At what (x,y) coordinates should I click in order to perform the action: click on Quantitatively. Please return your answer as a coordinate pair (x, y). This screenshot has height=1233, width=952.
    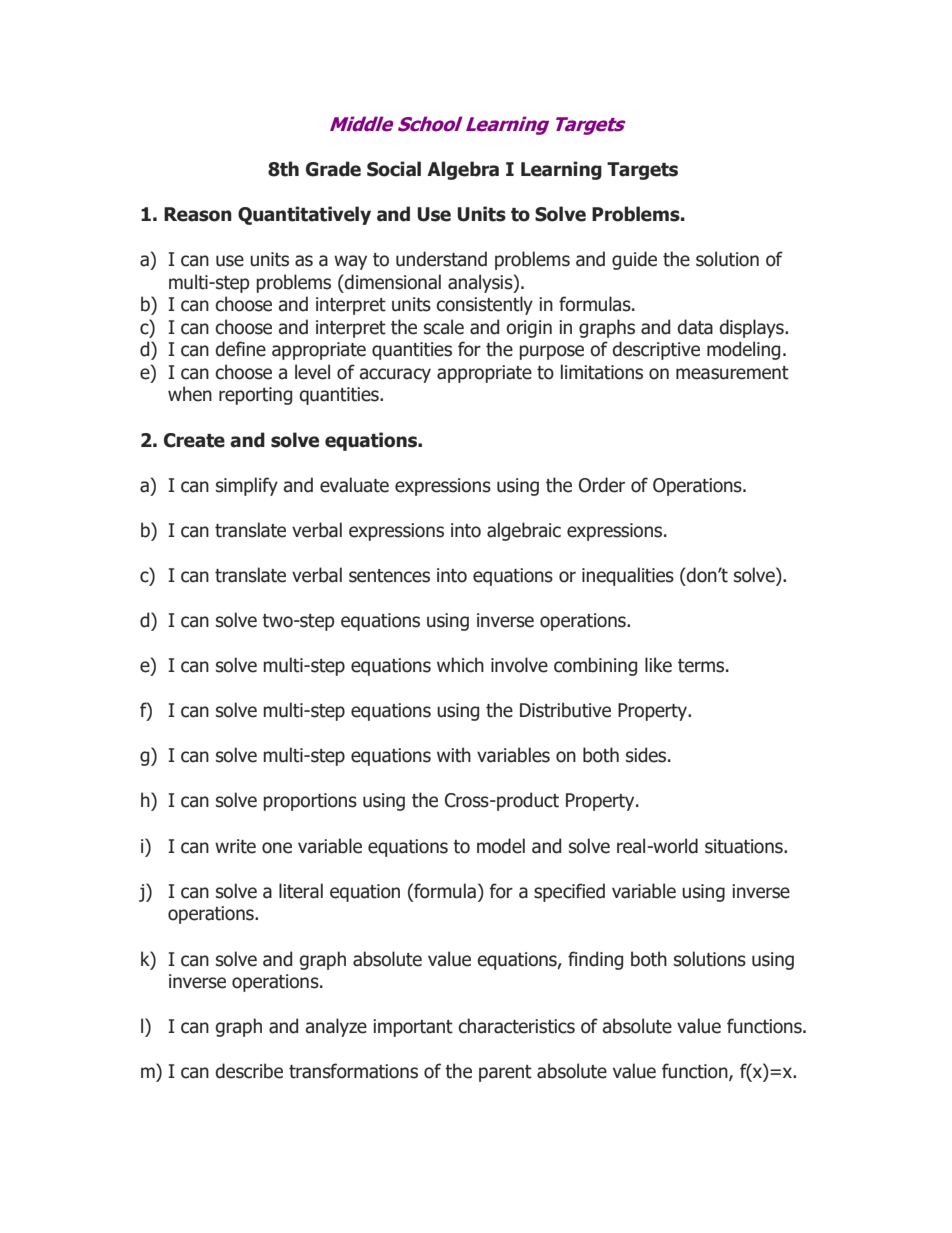
    Looking at the image, I should click on (304, 215).
